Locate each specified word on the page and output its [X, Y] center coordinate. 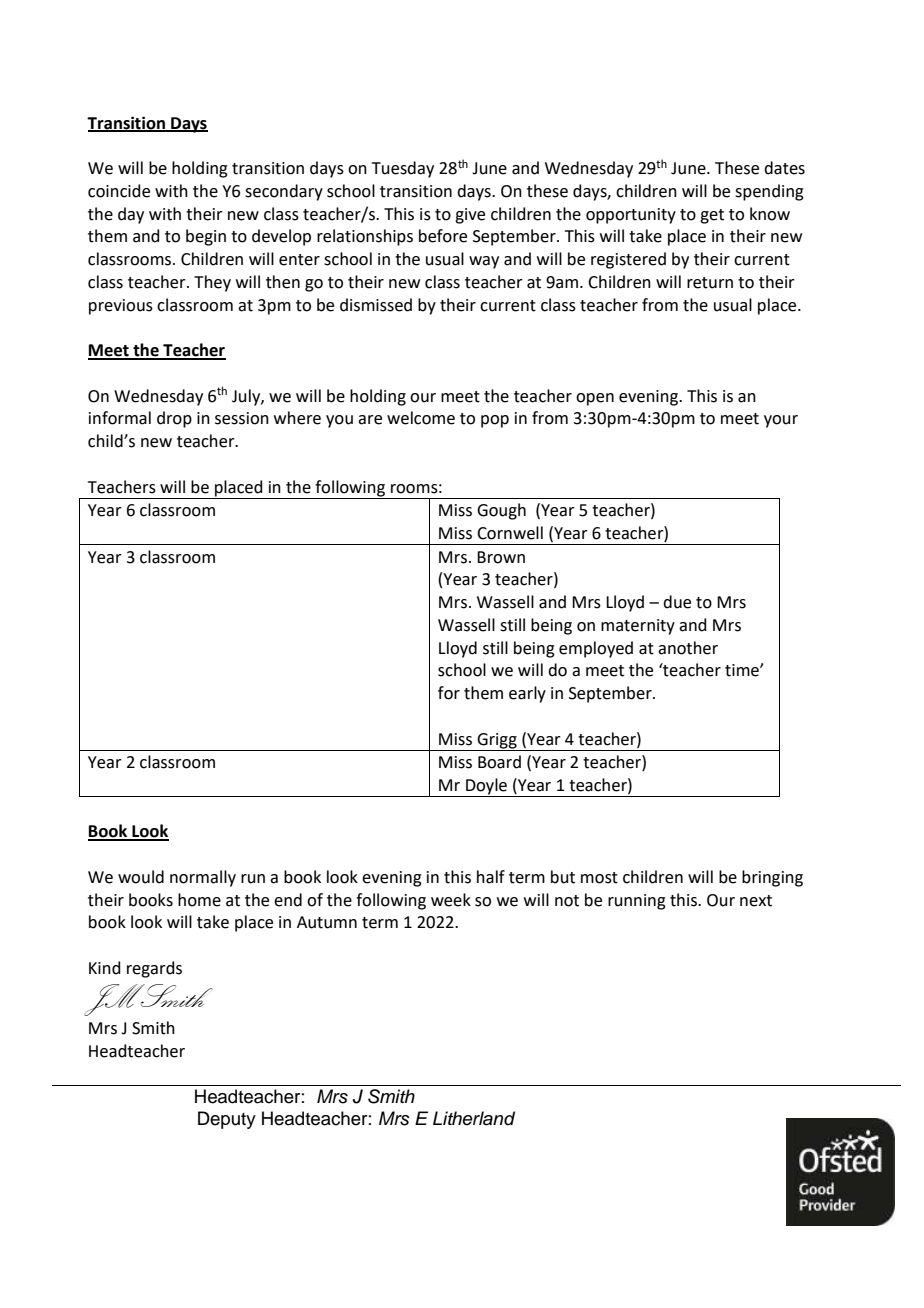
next [756, 901]
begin [206, 237]
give [470, 216]
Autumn [327, 922]
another [688, 648]
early [527, 694]
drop [174, 419]
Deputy [227, 1120]
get [712, 216]
